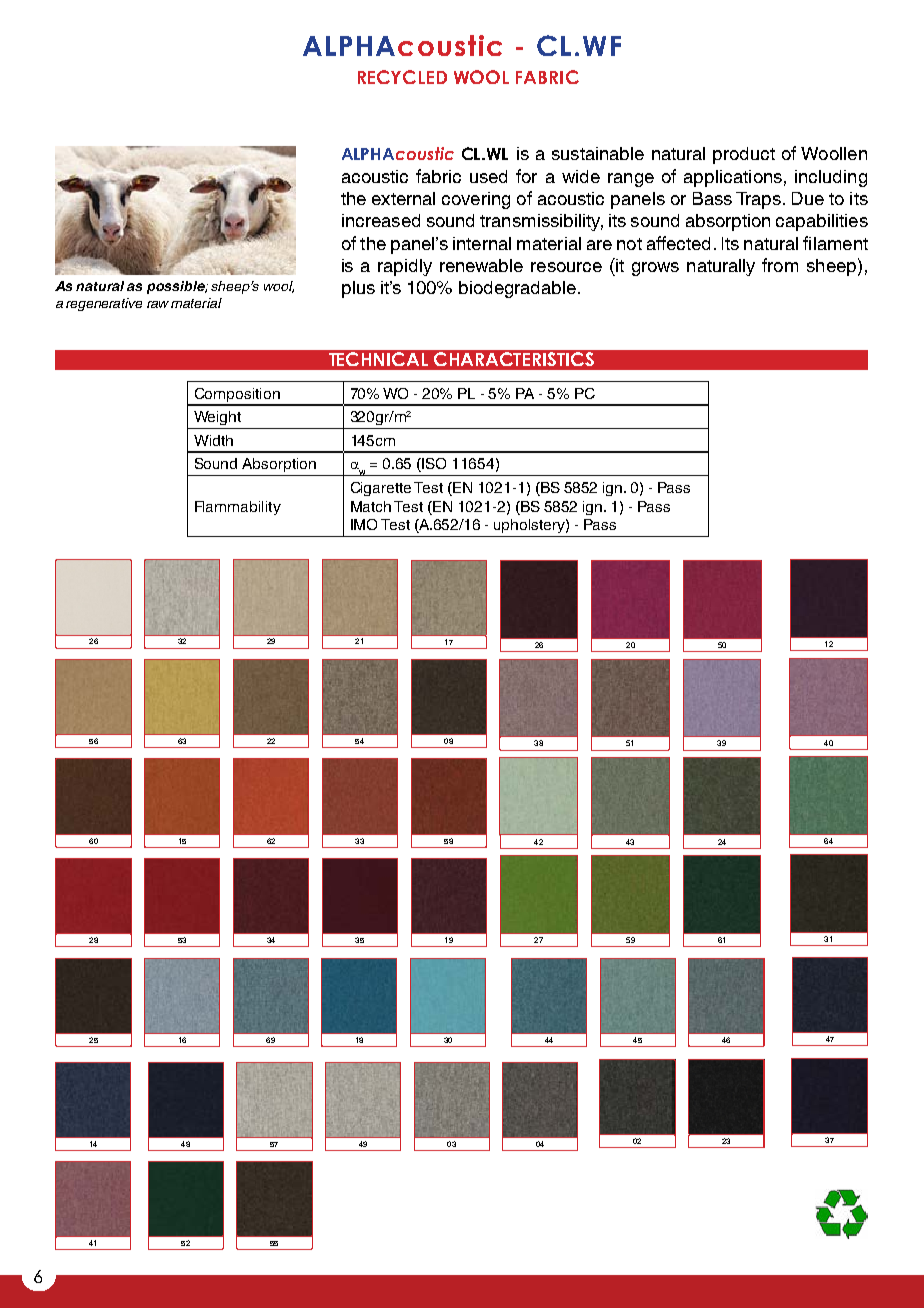 This screenshot has height=1308, width=924. What do you see at coordinates (780, 265) in the screenshot?
I see `from` at bounding box center [780, 265].
